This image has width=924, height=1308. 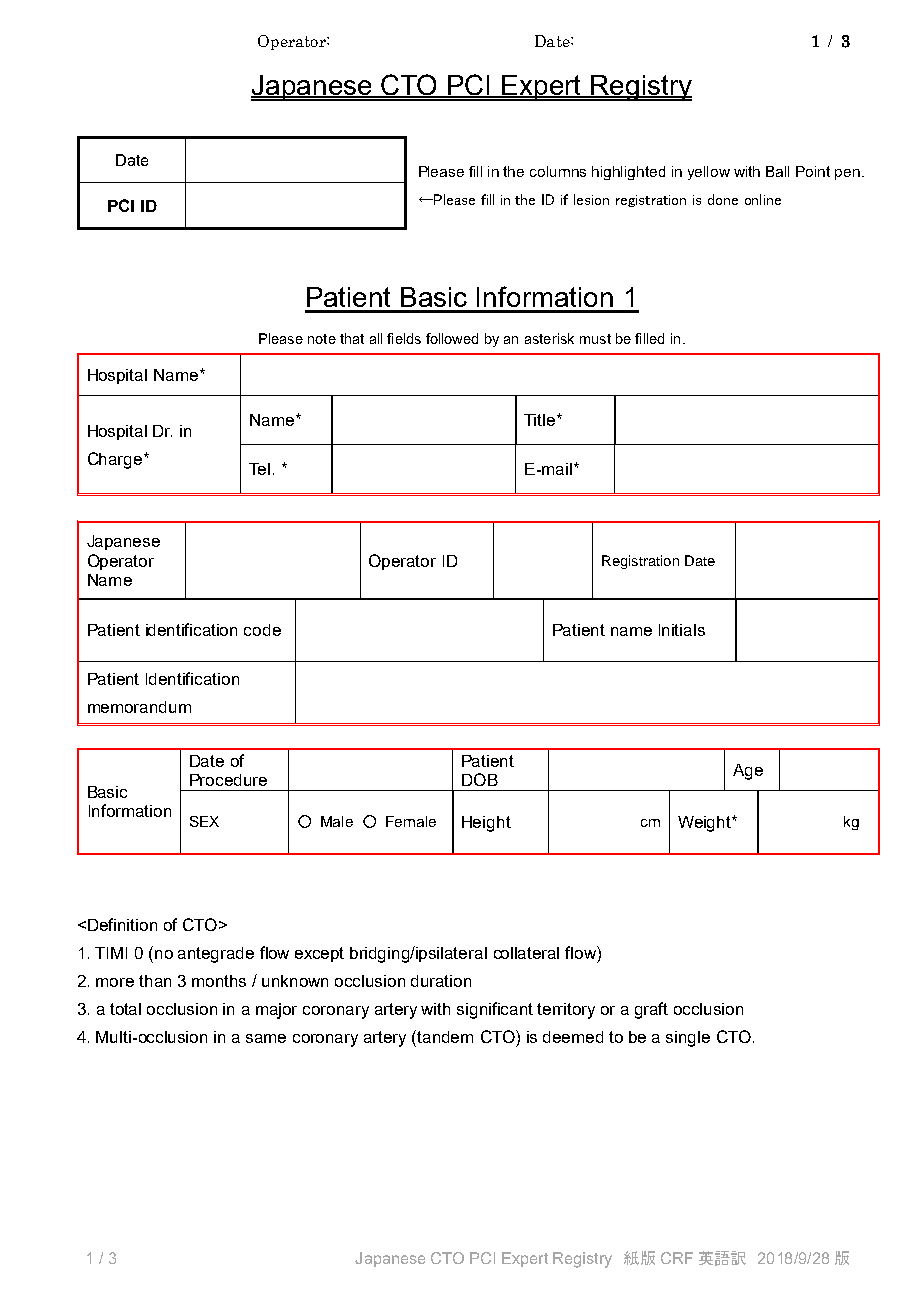 What do you see at coordinates (763, 199) in the image?
I see `online` at bounding box center [763, 199].
